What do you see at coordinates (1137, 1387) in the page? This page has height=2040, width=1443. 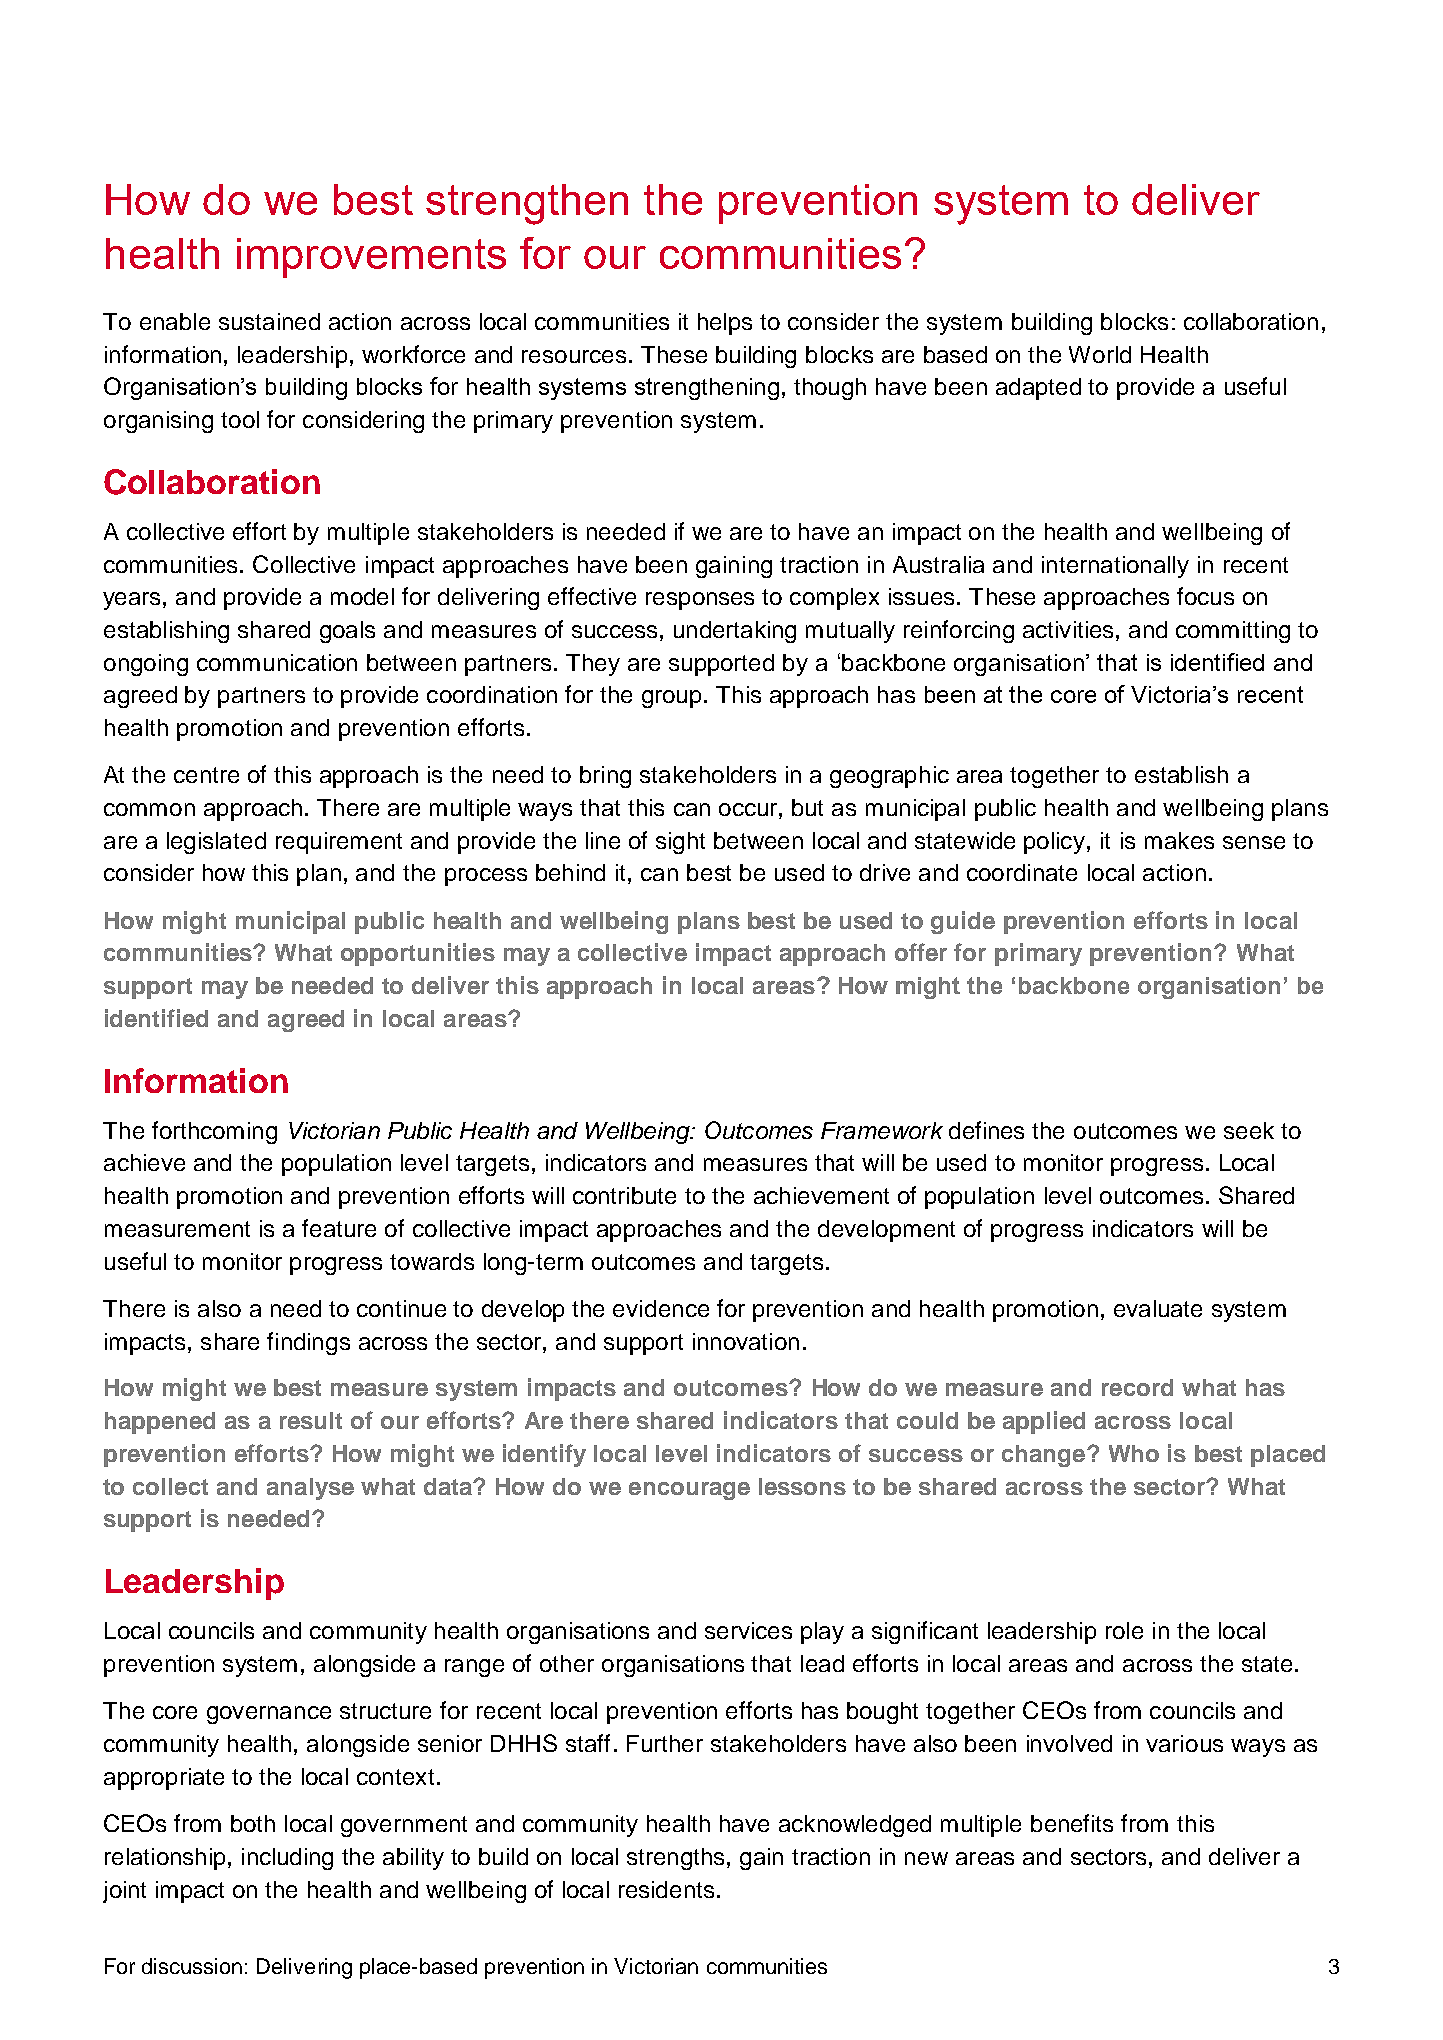 I see `record` at bounding box center [1137, 1387].
